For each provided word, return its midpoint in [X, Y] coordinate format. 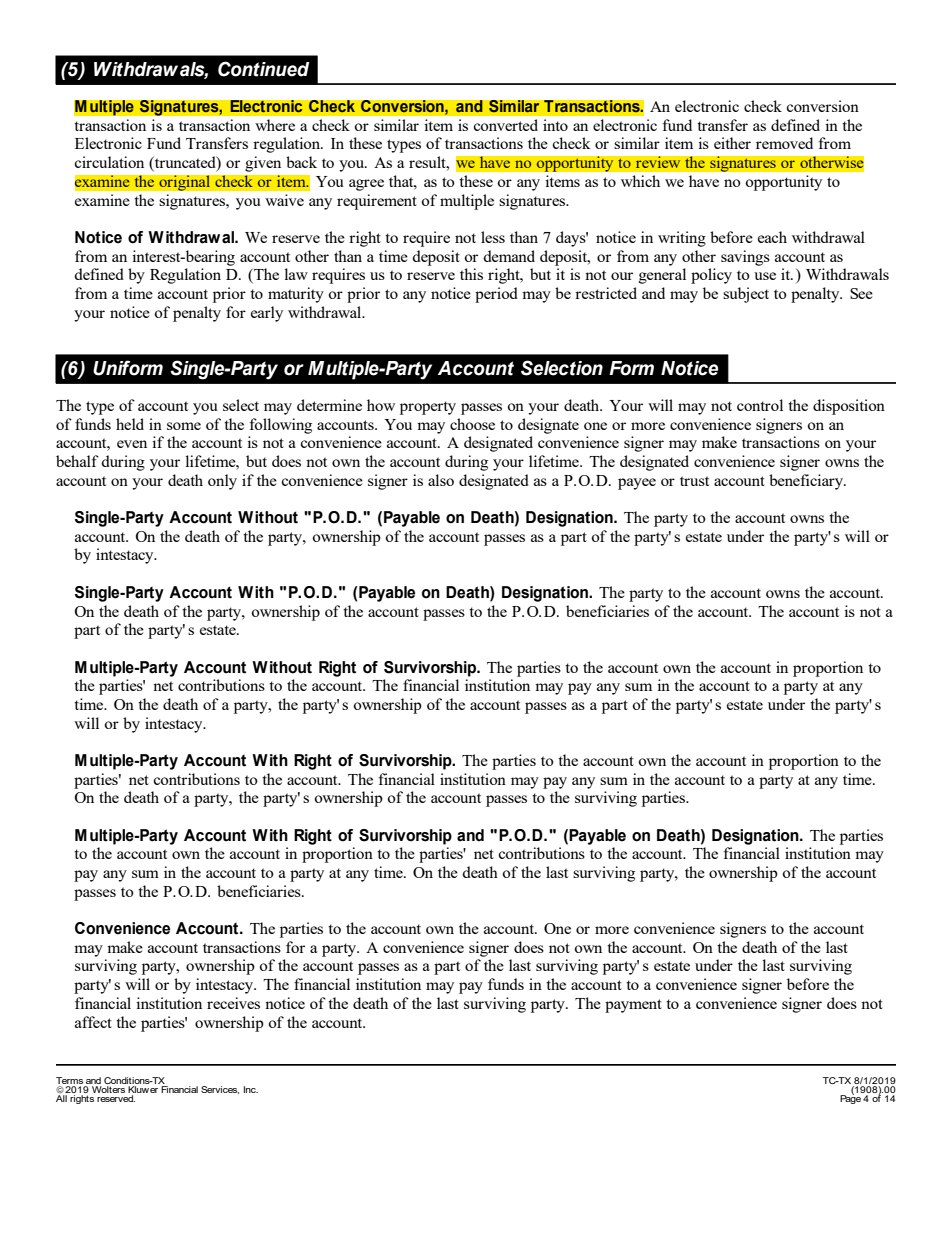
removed [784, 143]
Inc [251, 1089]
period [496, 295]
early [267, 314]
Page [850, 1098]
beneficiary [807, 482]
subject [746, 295]
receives [233, 1003]
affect [93, 1022]
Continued [264, 69]
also [441, 480]
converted [506, 125]
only [222, 482]
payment [633, 1006]
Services [220, 1090]
